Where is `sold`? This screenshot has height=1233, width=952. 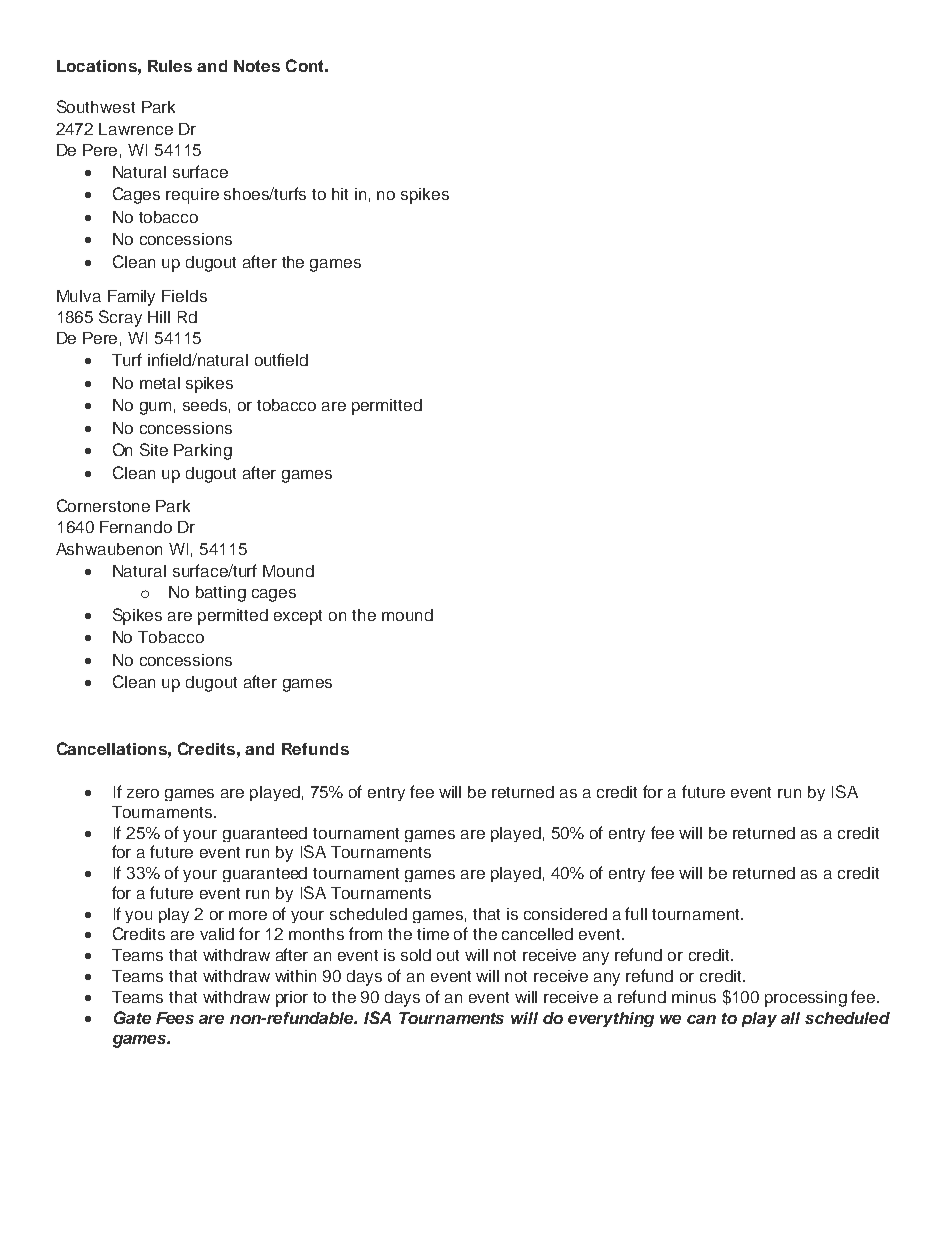 sold is located at coordinates (416, 955).
